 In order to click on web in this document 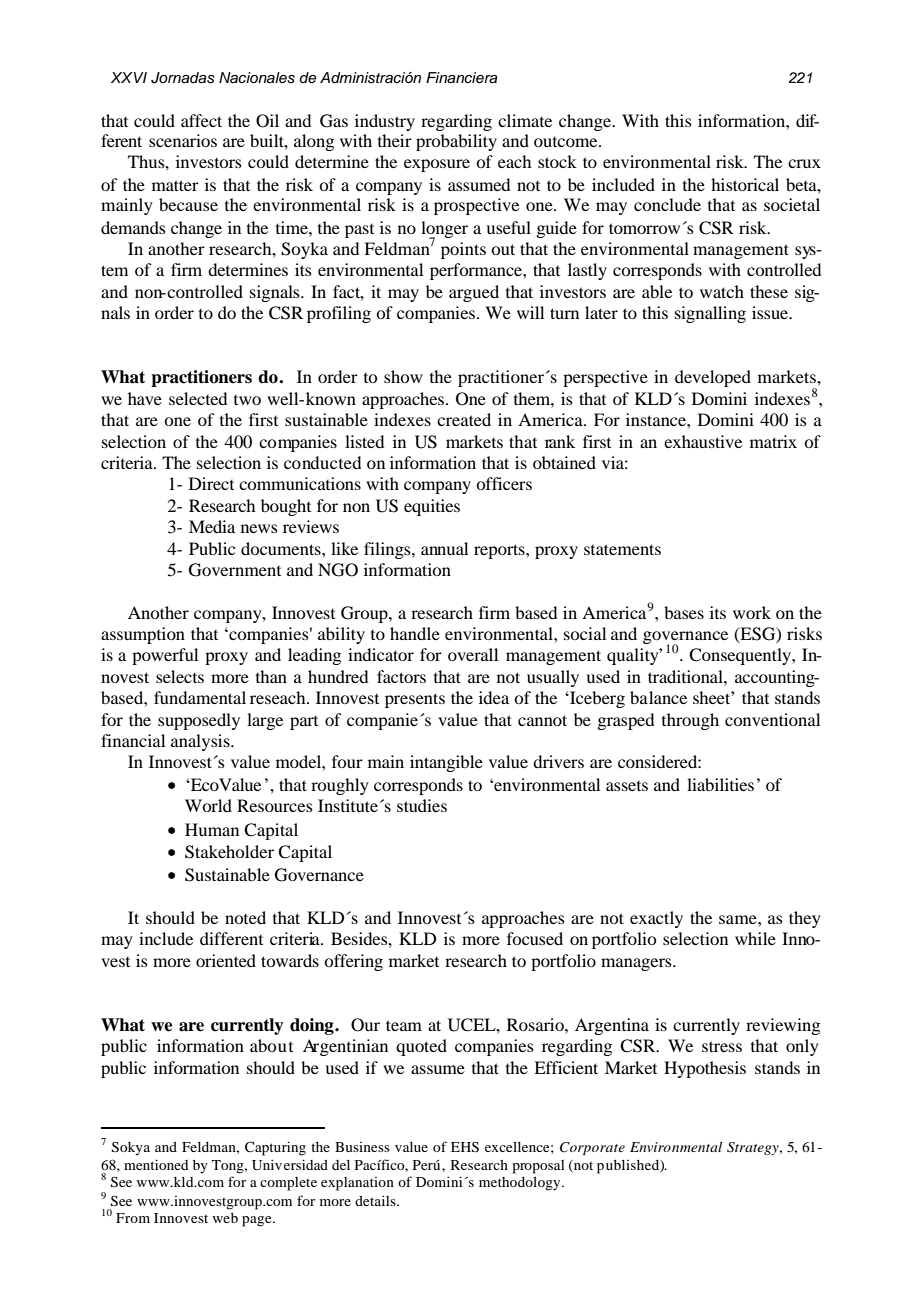, I will do `click(225, 1218)`.
